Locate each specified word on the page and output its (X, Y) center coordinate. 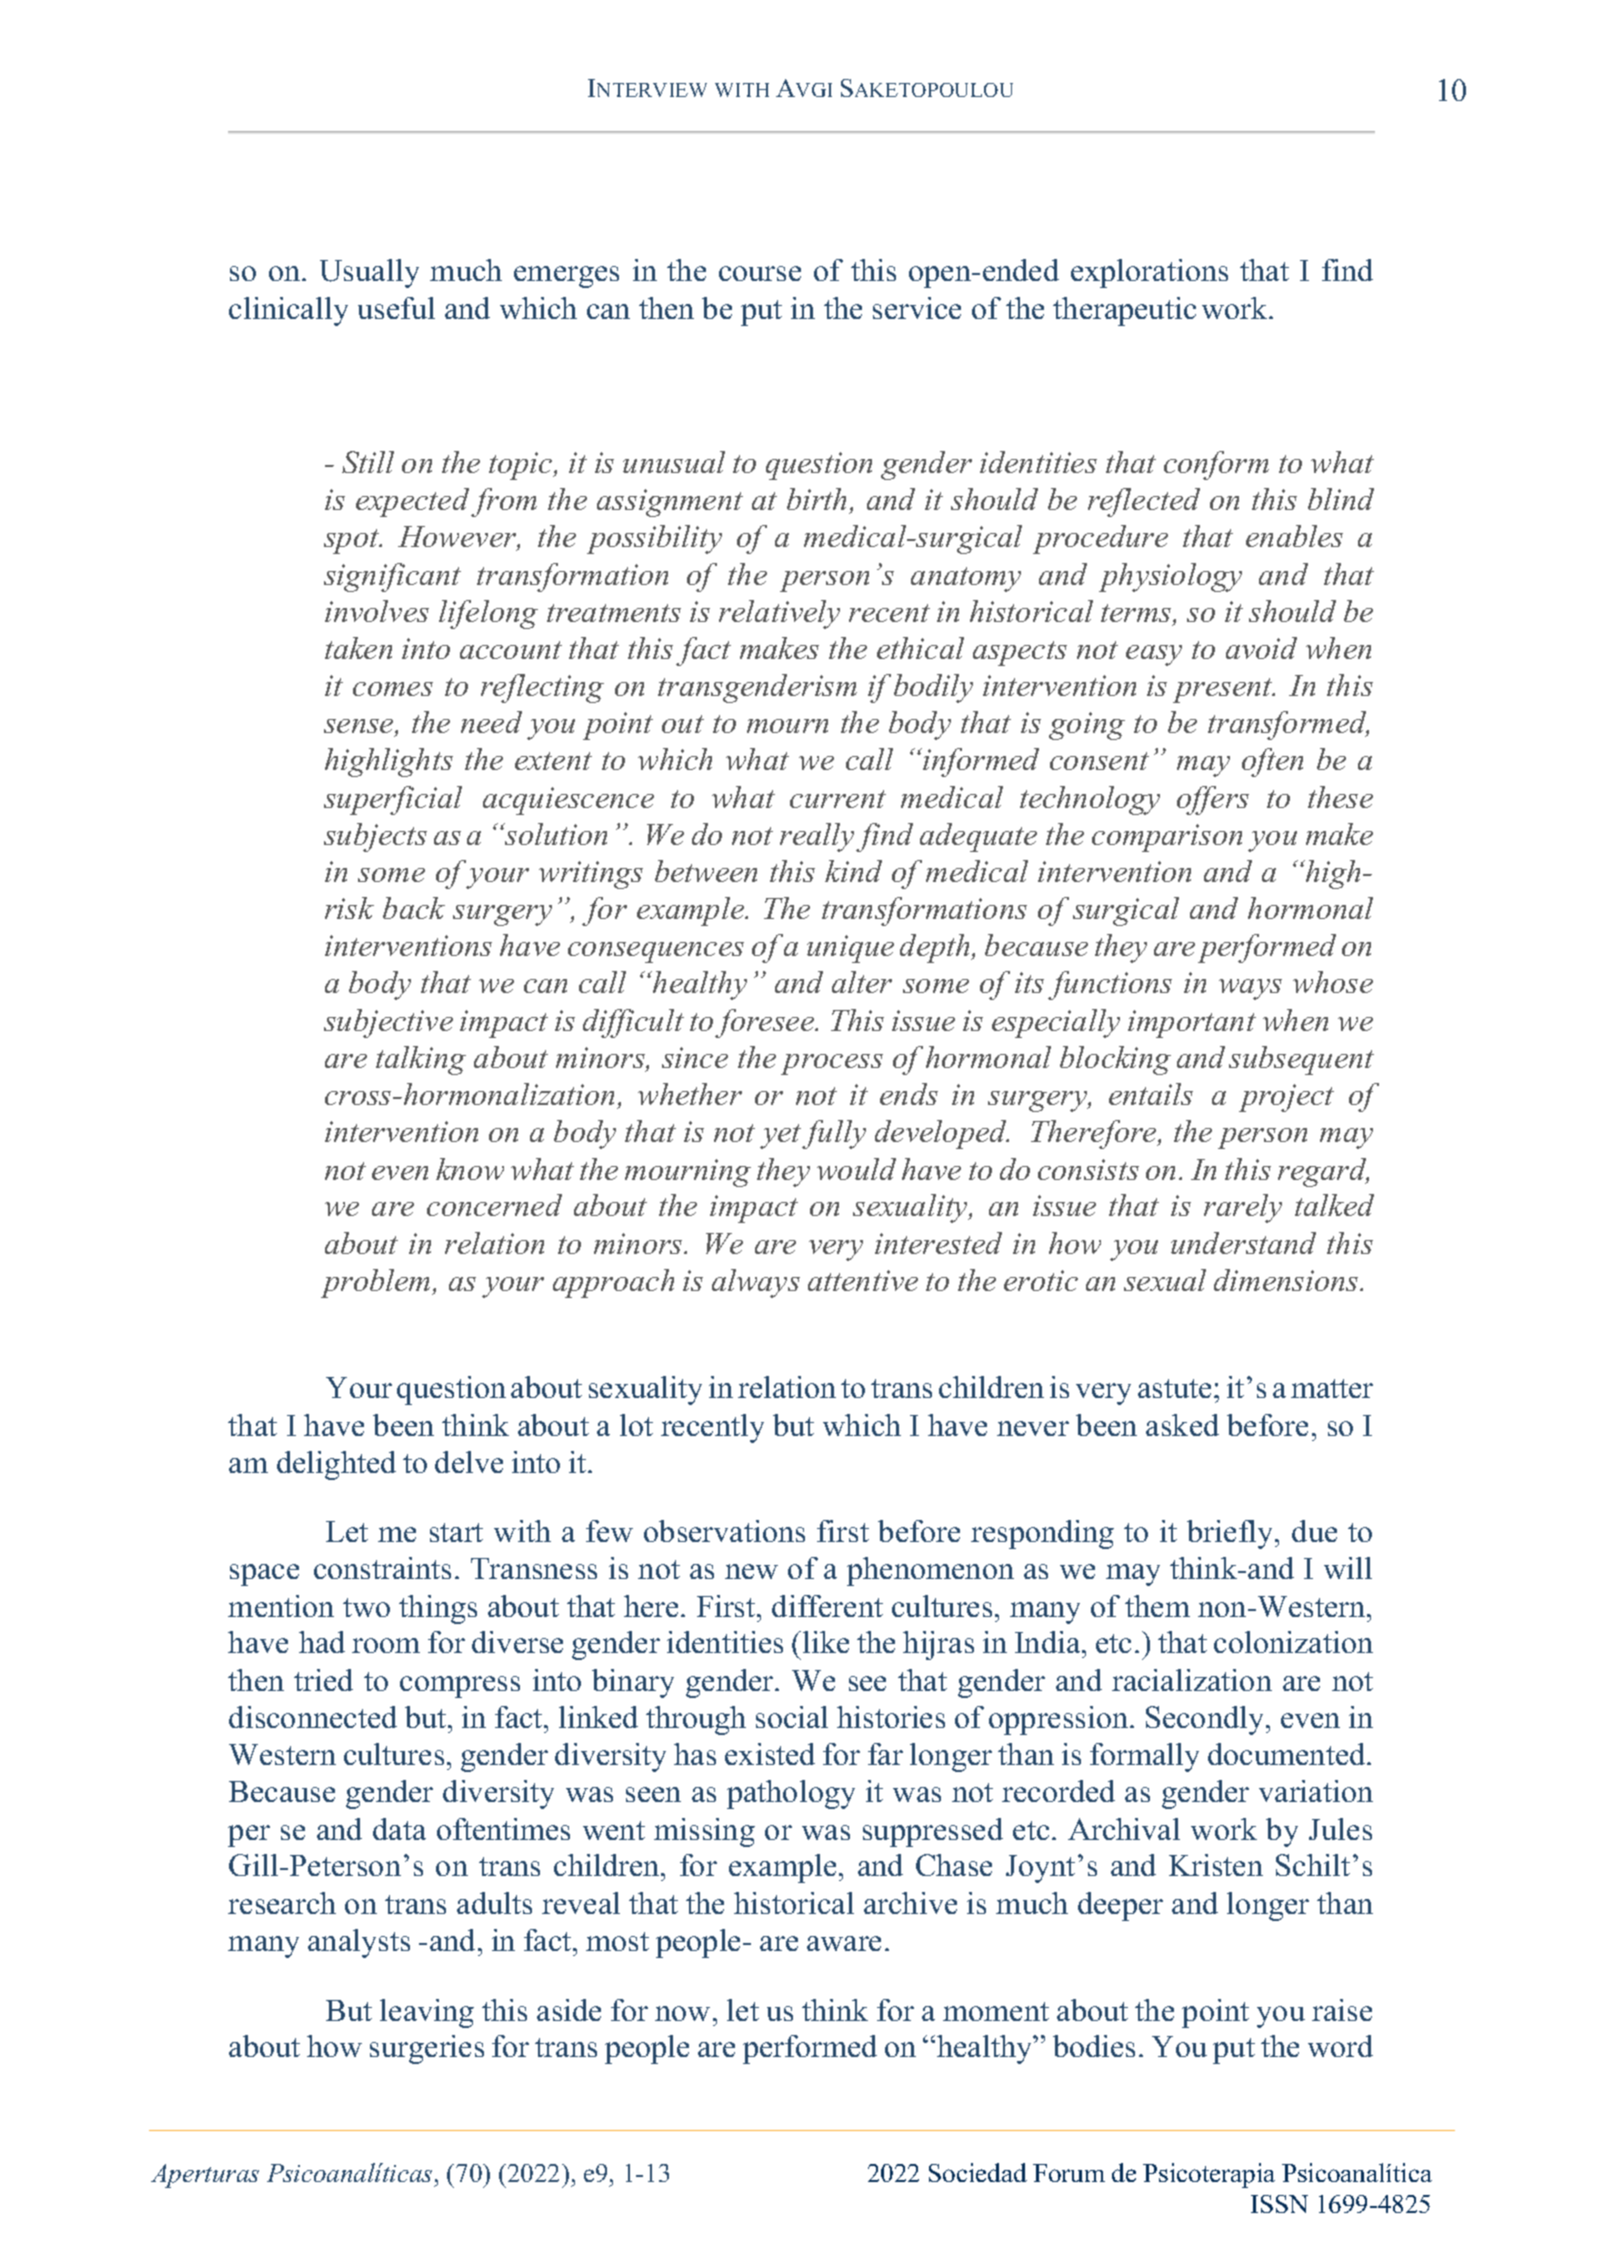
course (760, 273)
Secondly (1206, 1720)
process (832, 1064)
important (1192, 1024)
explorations (1149, 273)
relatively (779, 614)
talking (421, 1060)
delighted (336, 1465)
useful (396, 308)
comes (393, 689)
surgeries (427, 2049)
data (399, 1829)
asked (1182, 1425)
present (1224, 690)
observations (724, 1531)
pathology (791, 1794)
